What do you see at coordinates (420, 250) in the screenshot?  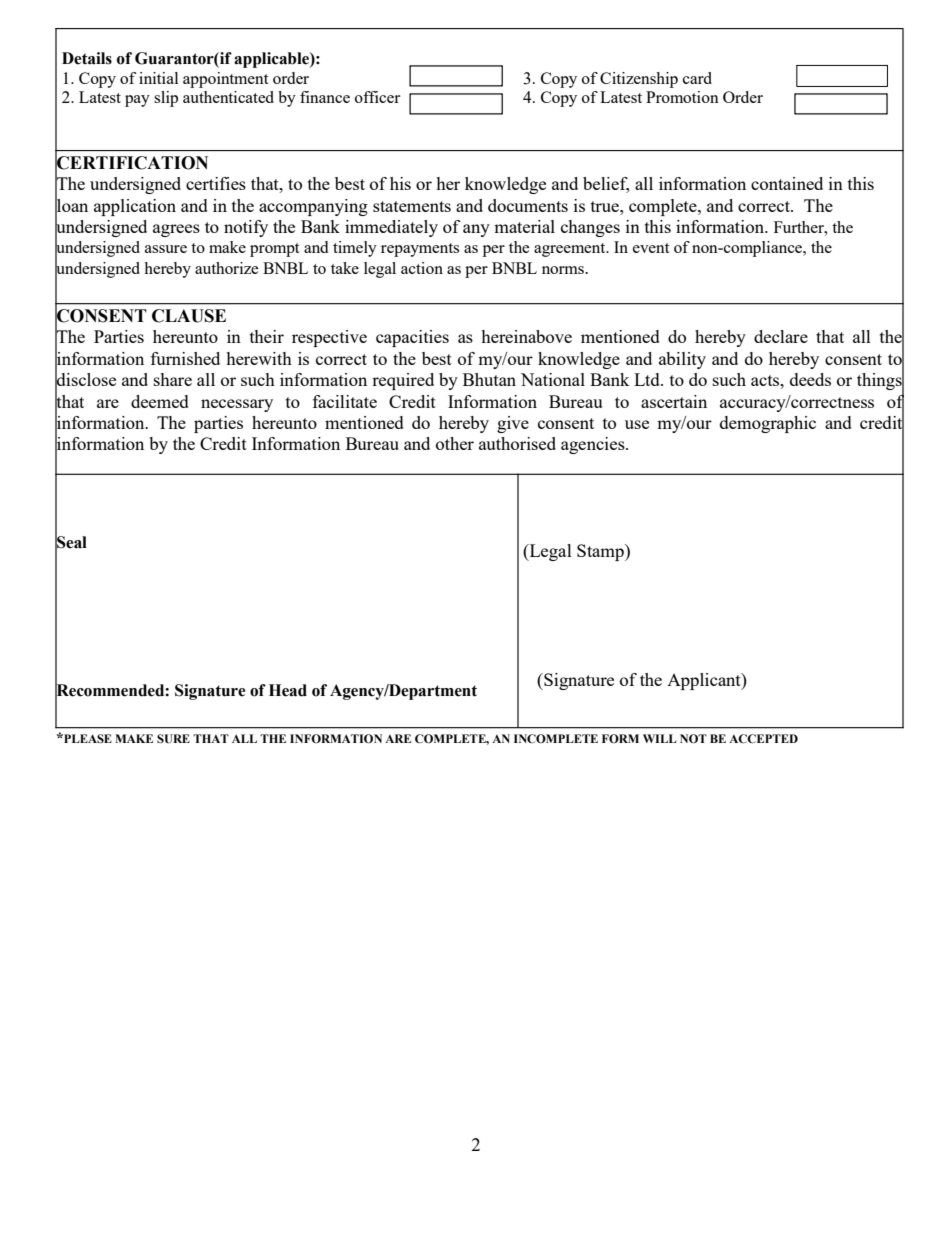 I see `repayments` at bounding box center [420, 250].
